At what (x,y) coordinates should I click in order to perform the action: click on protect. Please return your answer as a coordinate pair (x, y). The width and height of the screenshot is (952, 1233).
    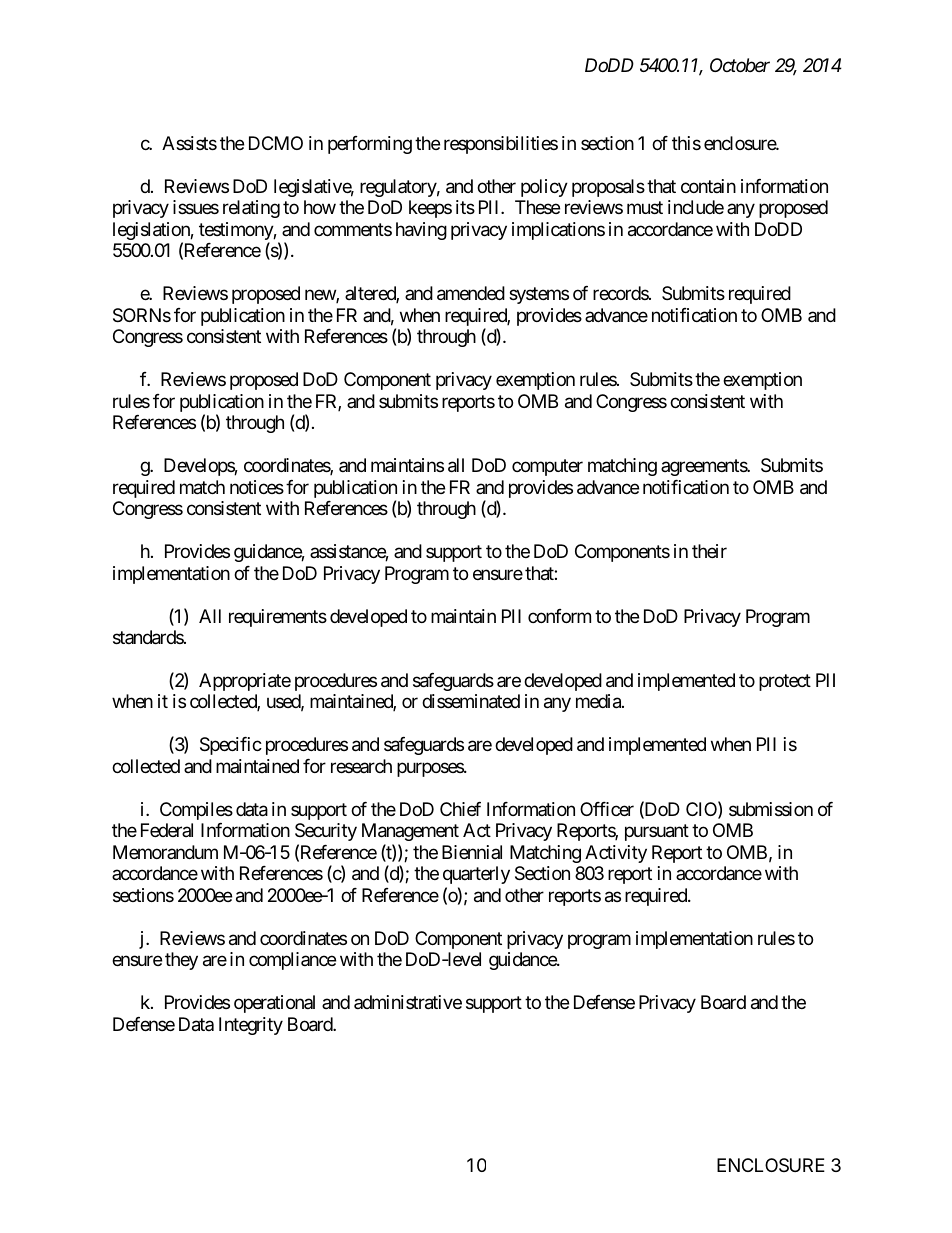
    Looking at the image, I should click on (785, 682).
